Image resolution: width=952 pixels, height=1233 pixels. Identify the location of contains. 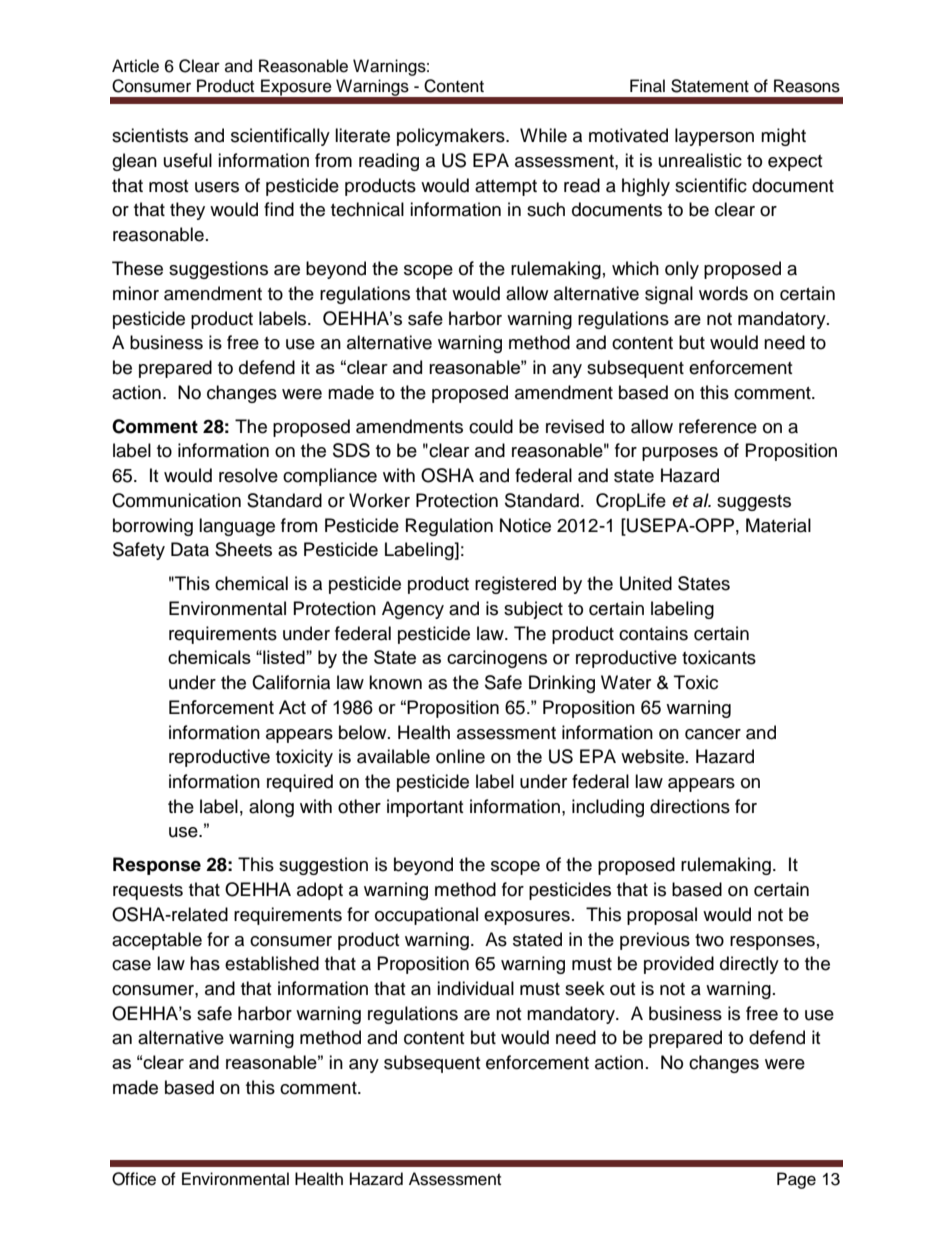
(653, 633).
